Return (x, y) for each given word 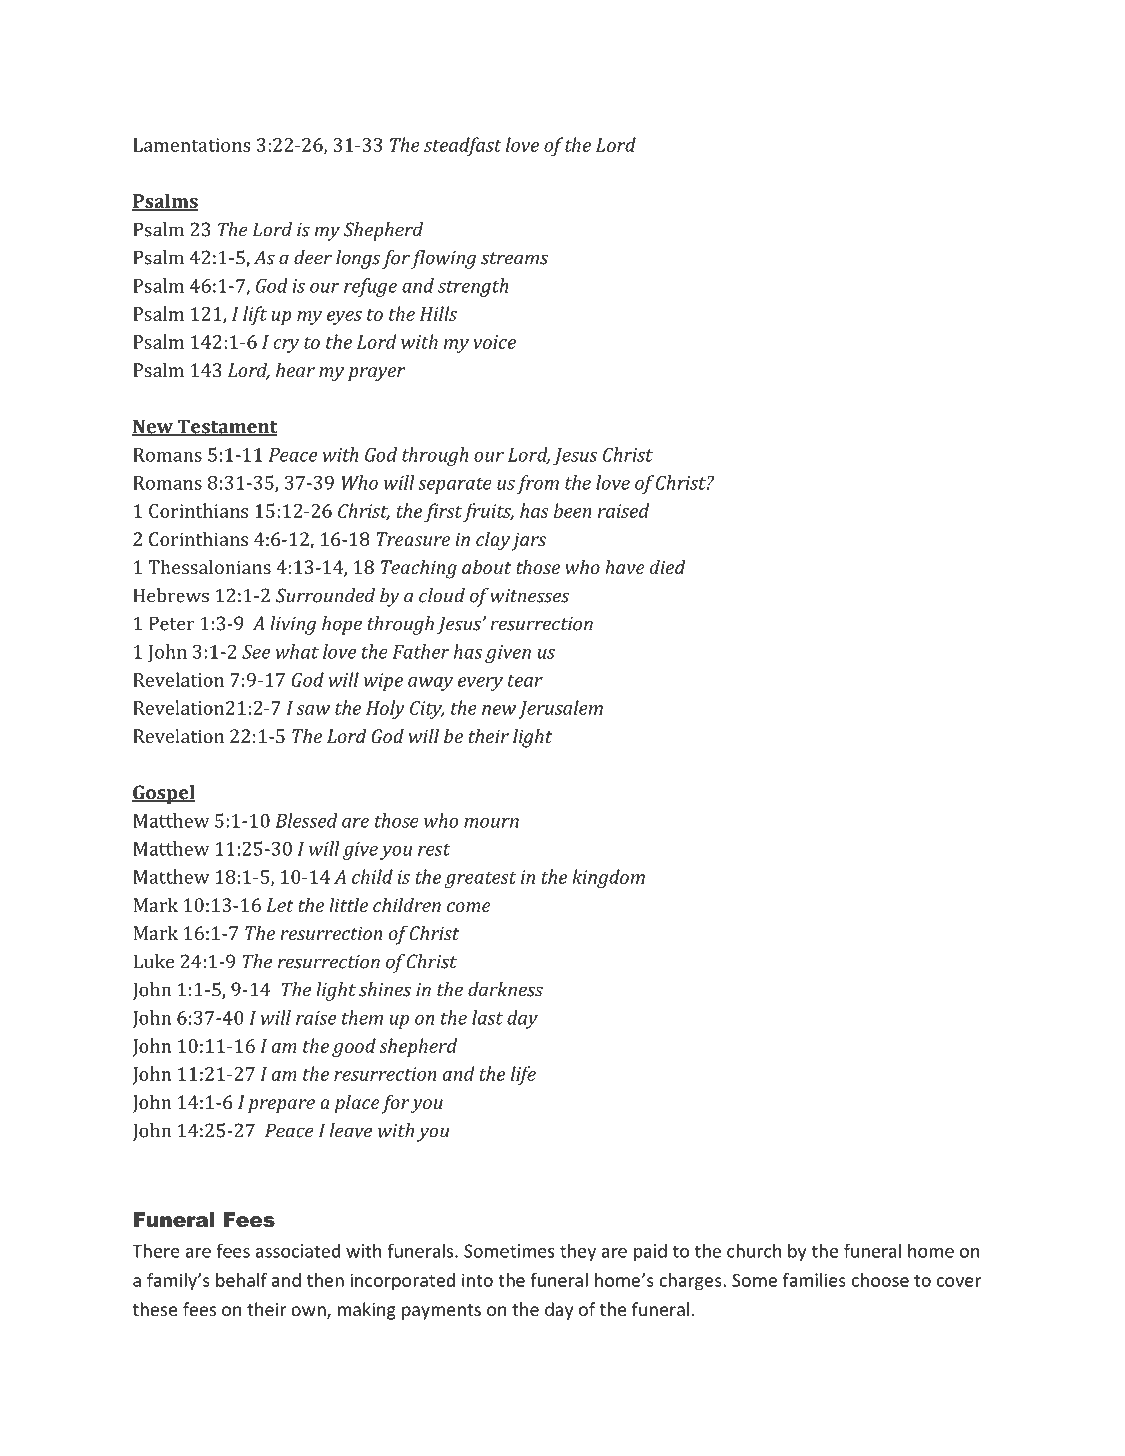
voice (494, 342)
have (625, 567)
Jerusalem (560, 709)
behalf (241, 1280)
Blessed (306, 820)
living (293, 625)
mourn (491, 823)
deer (313, 257)
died (668, 567)
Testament (226, 427)
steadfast (463, 146)
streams (514, 258)
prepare (281, 1106)
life (523, 1075)
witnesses (529, 596)
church (754, 1250)
